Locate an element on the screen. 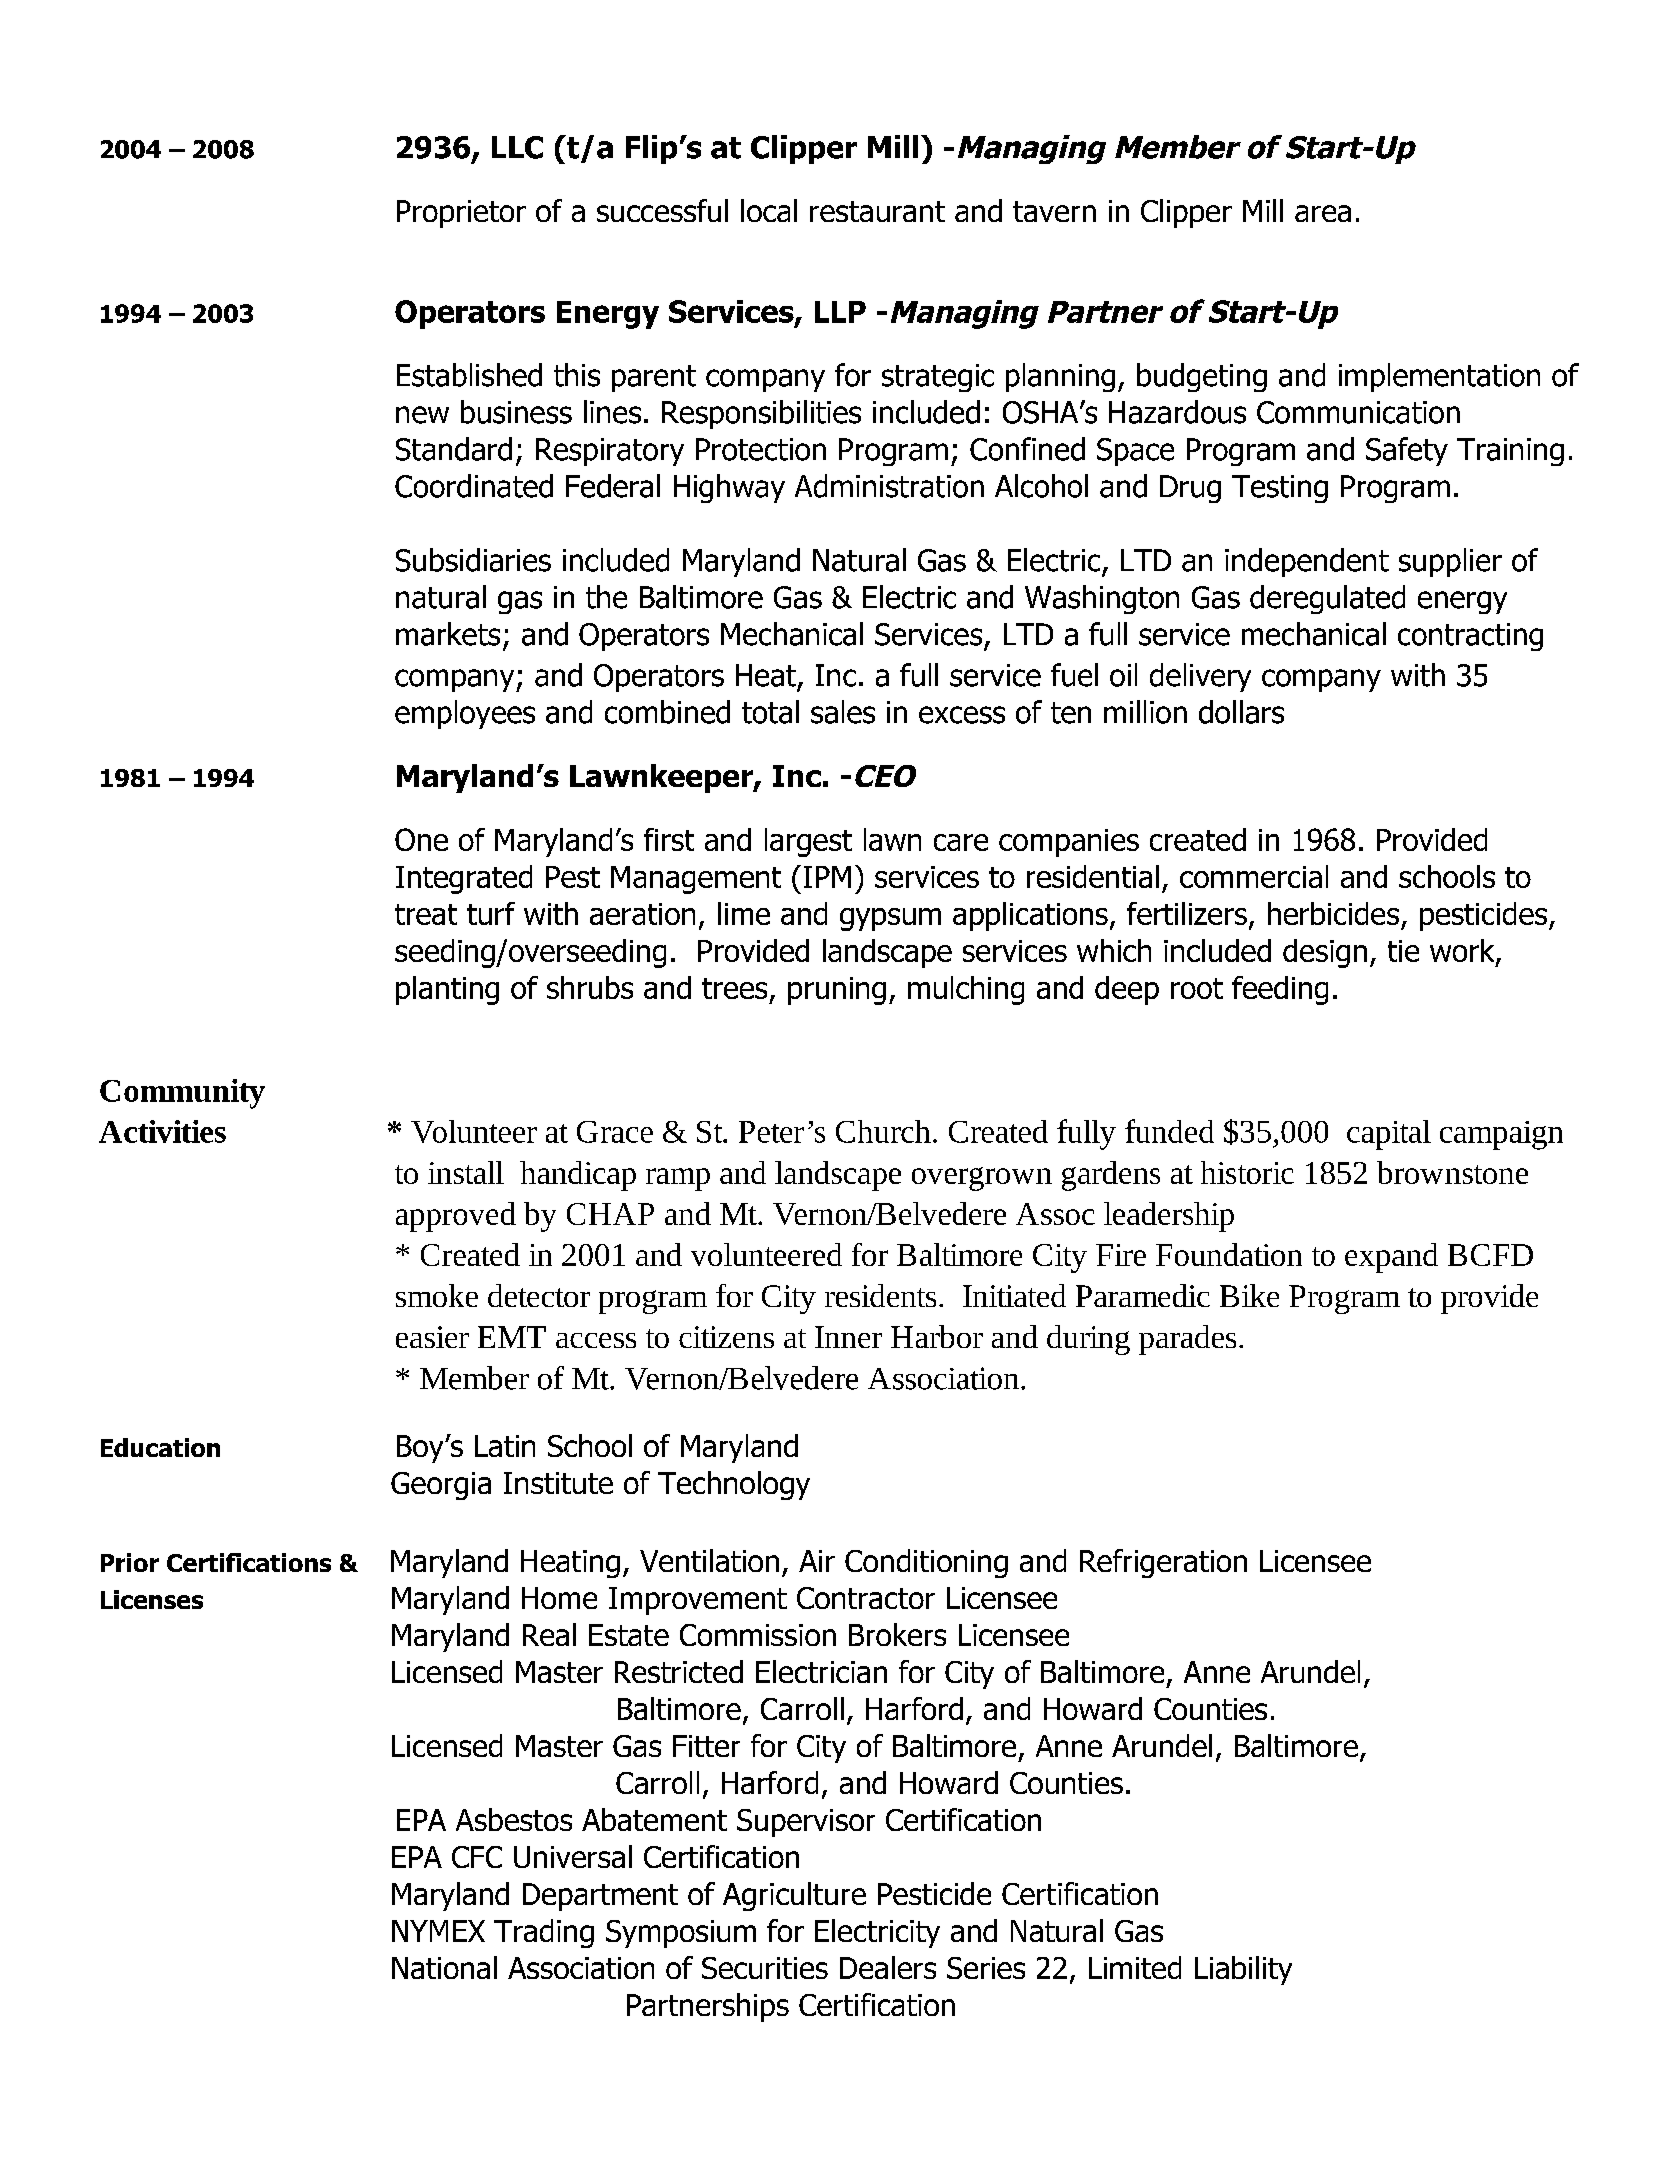 This screenshot has height=2170, width=1677. Proprietor is located at coordinates (461, 214).
